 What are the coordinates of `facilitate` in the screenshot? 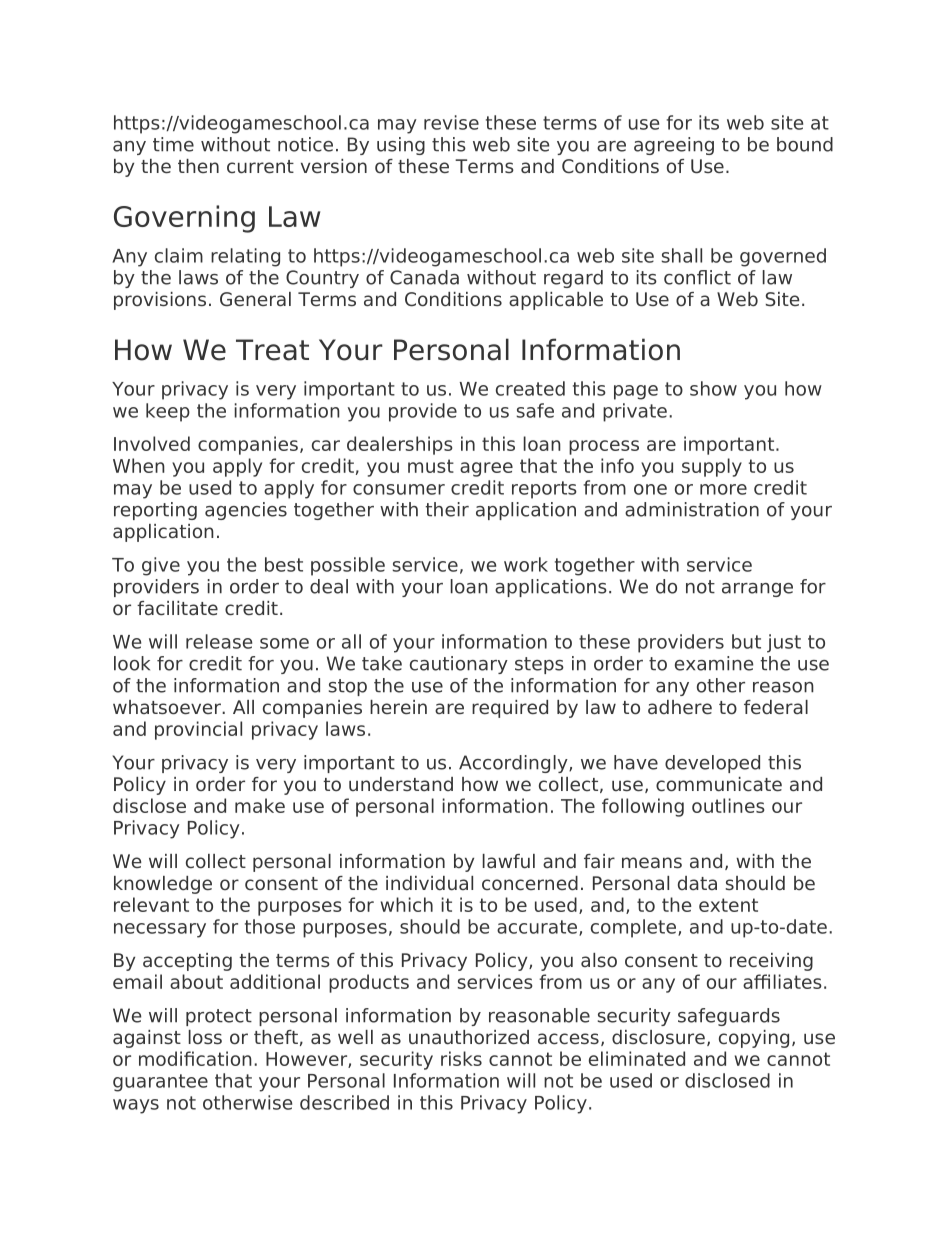 It's located at (177, 608).
